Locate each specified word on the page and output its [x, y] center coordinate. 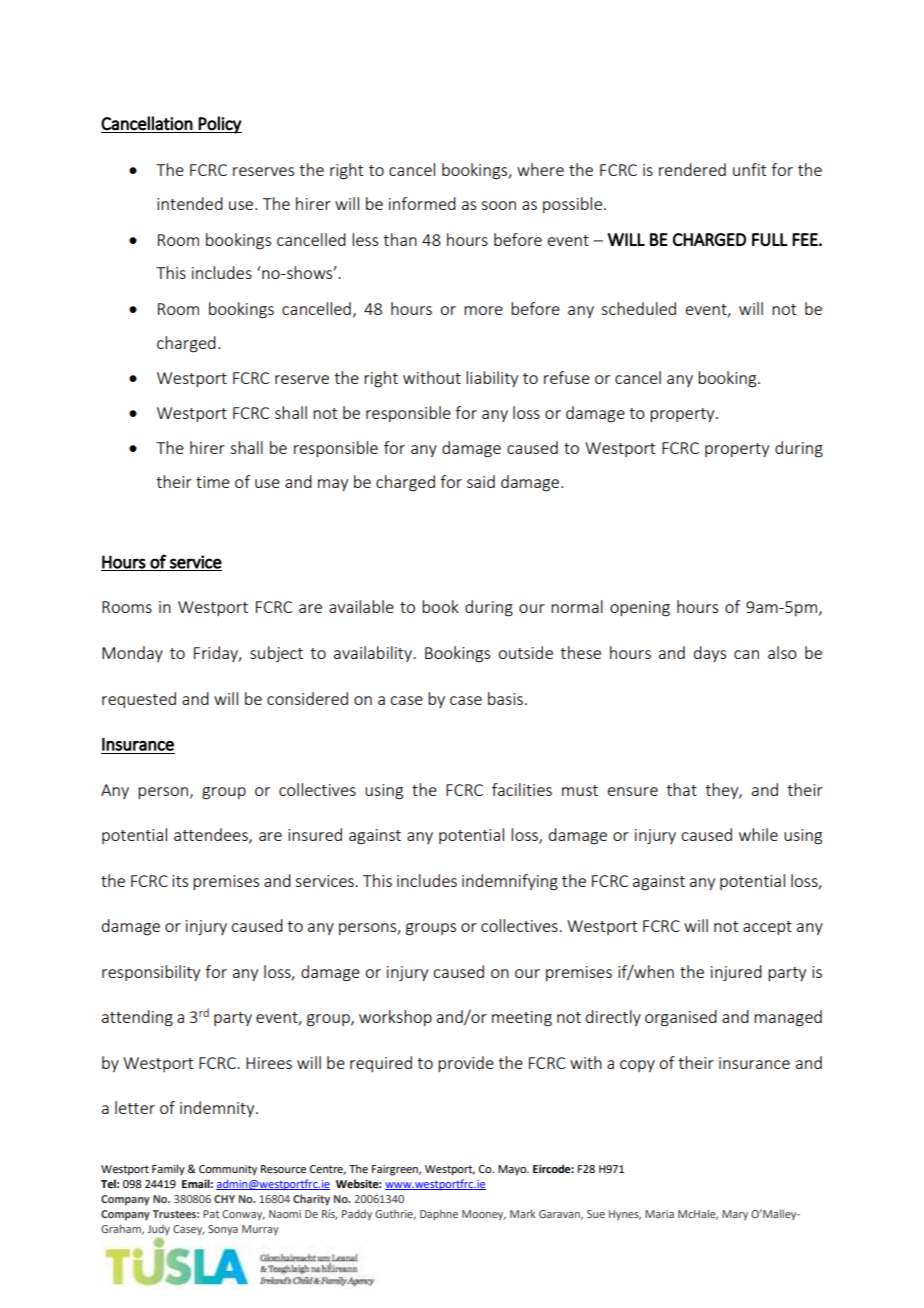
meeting [522, 1019]
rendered [692, 169]
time [213, 482]
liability [492, 379]
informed [422, 203]
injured [736, 973]
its [180, 881]
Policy [219, 125]
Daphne [439, 1214]
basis [505, 698]
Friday [217, 654]
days [710, 654]
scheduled [638, 308]
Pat [211, 1214]
